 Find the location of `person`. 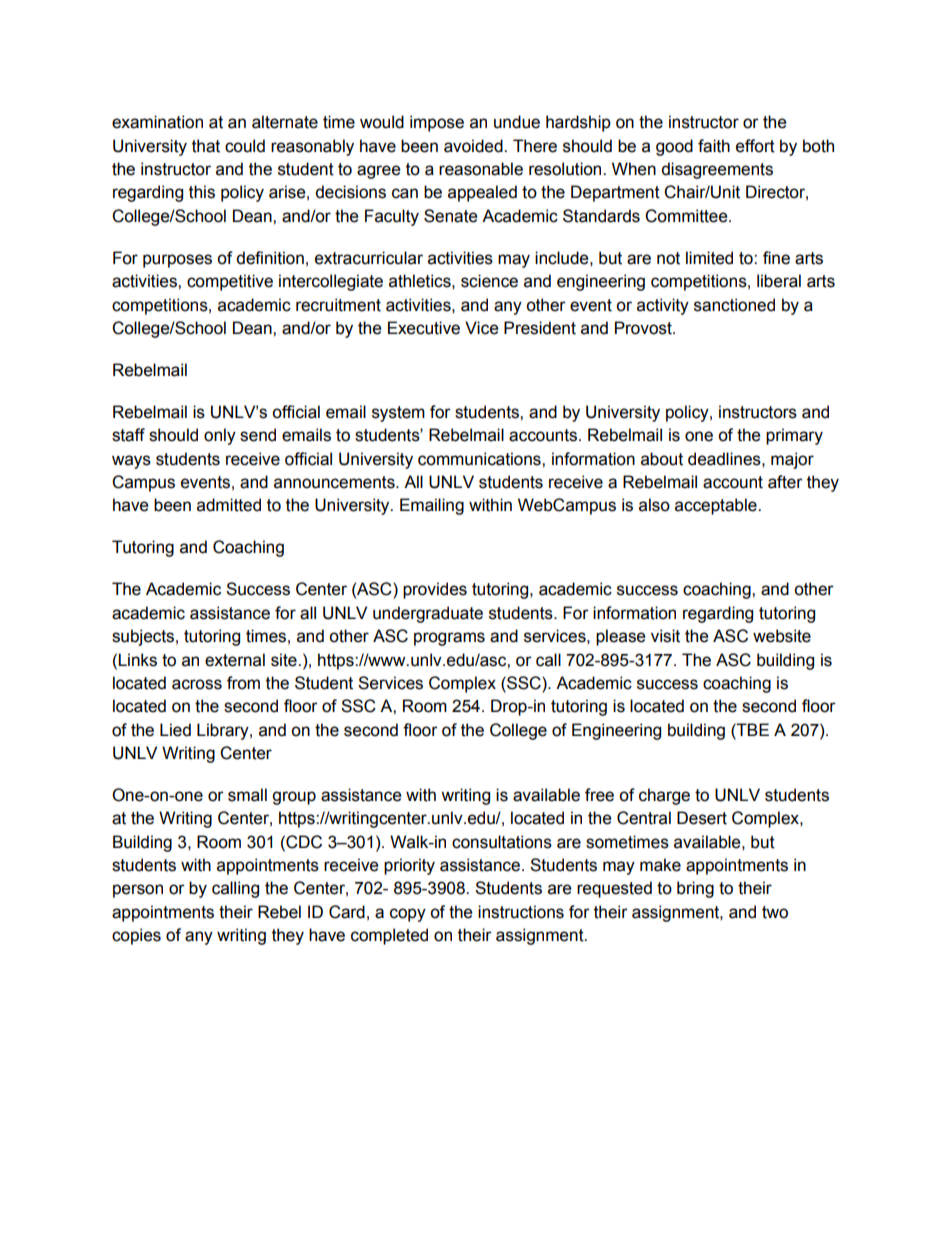

person is located at coordinates (138, 891).
